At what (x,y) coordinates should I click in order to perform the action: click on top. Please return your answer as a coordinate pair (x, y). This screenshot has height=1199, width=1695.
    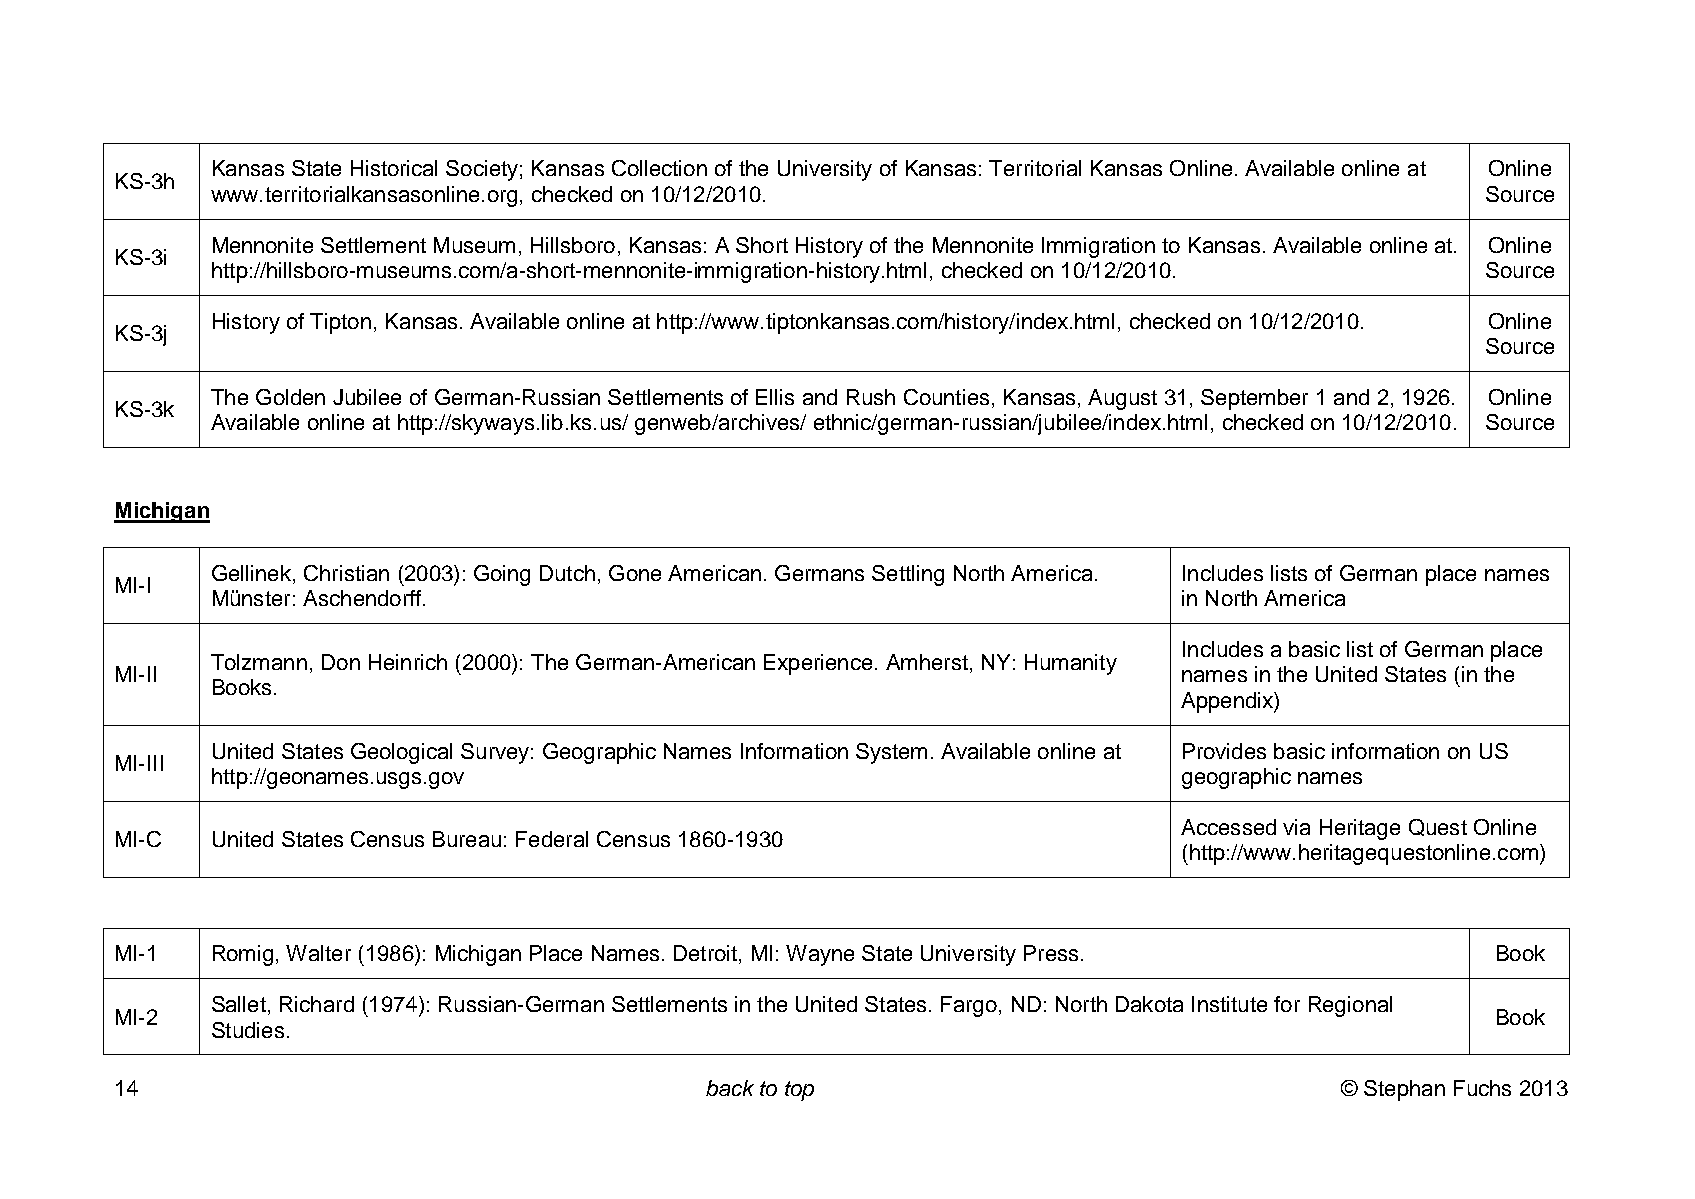
    Looking at the image, I should click on (799, 1091).
